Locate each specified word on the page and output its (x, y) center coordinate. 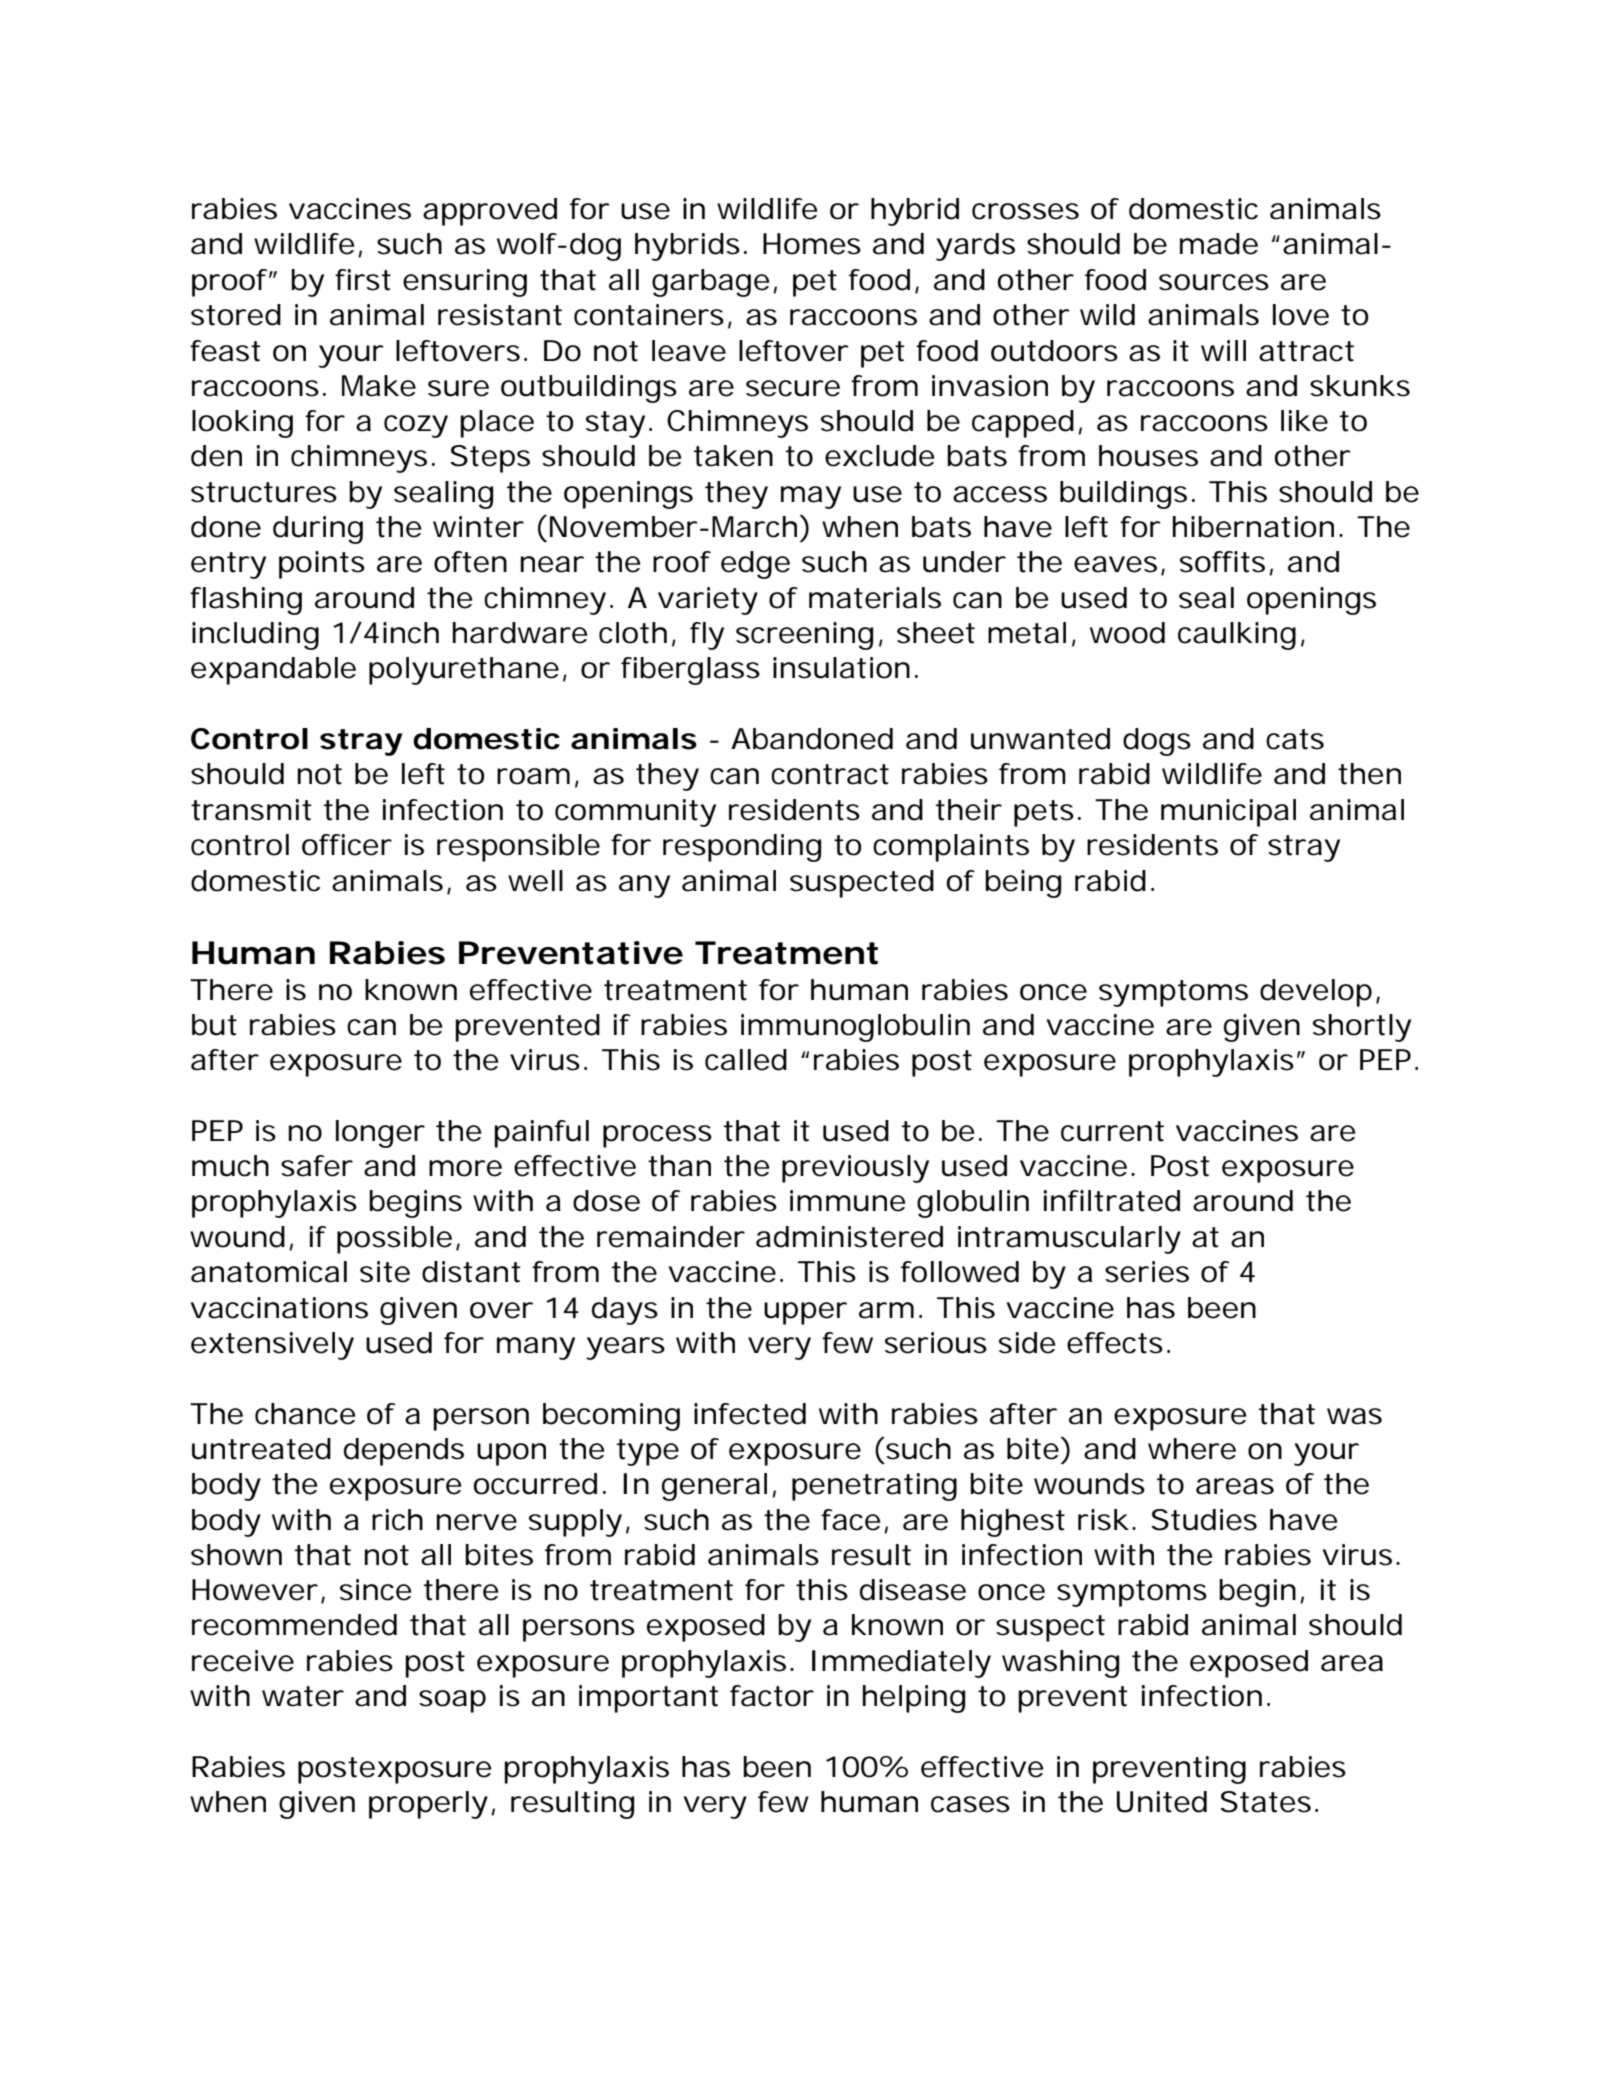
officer (347, 845)
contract (830, 774)
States (1265, 1802)
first (363, 280)
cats (1295, 739)
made (1219, 244)
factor (772, 1696)
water (303, 1696)
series (1147, 1272)
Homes (812, 244)
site (385, 1272)
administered (849, 1237)
